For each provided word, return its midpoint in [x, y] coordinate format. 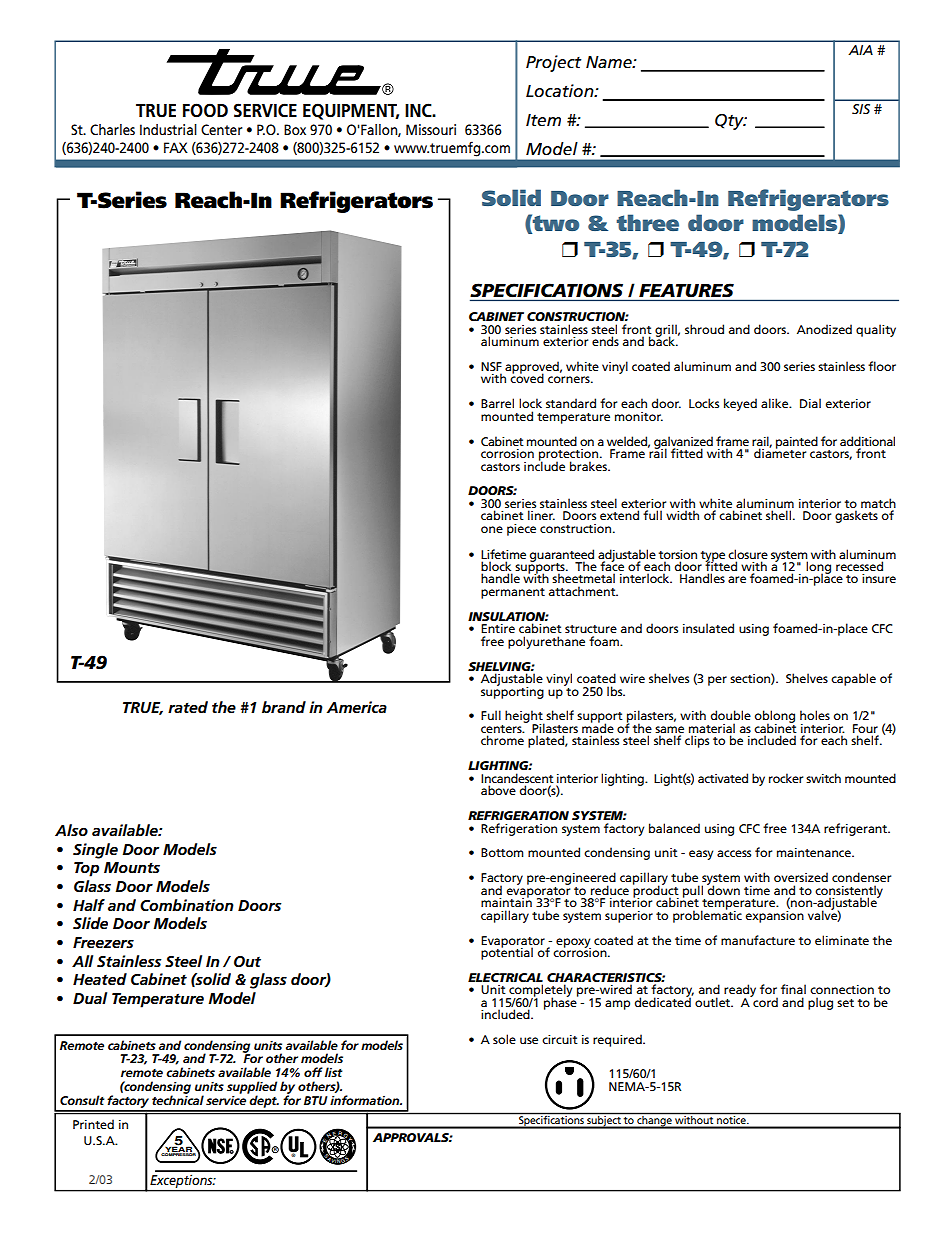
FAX [176, 147]
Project [553, 63]
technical [178, 1099]
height [525, 718]
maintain [506, 901]
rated [188, 707]
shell [780, 515]
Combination [187, 905]
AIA [860, 50]
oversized [801, 877]
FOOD [205, 110]
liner [541, 515]
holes [815, 715]
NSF [491, 368]
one [492, 529]
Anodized [824, 329]
